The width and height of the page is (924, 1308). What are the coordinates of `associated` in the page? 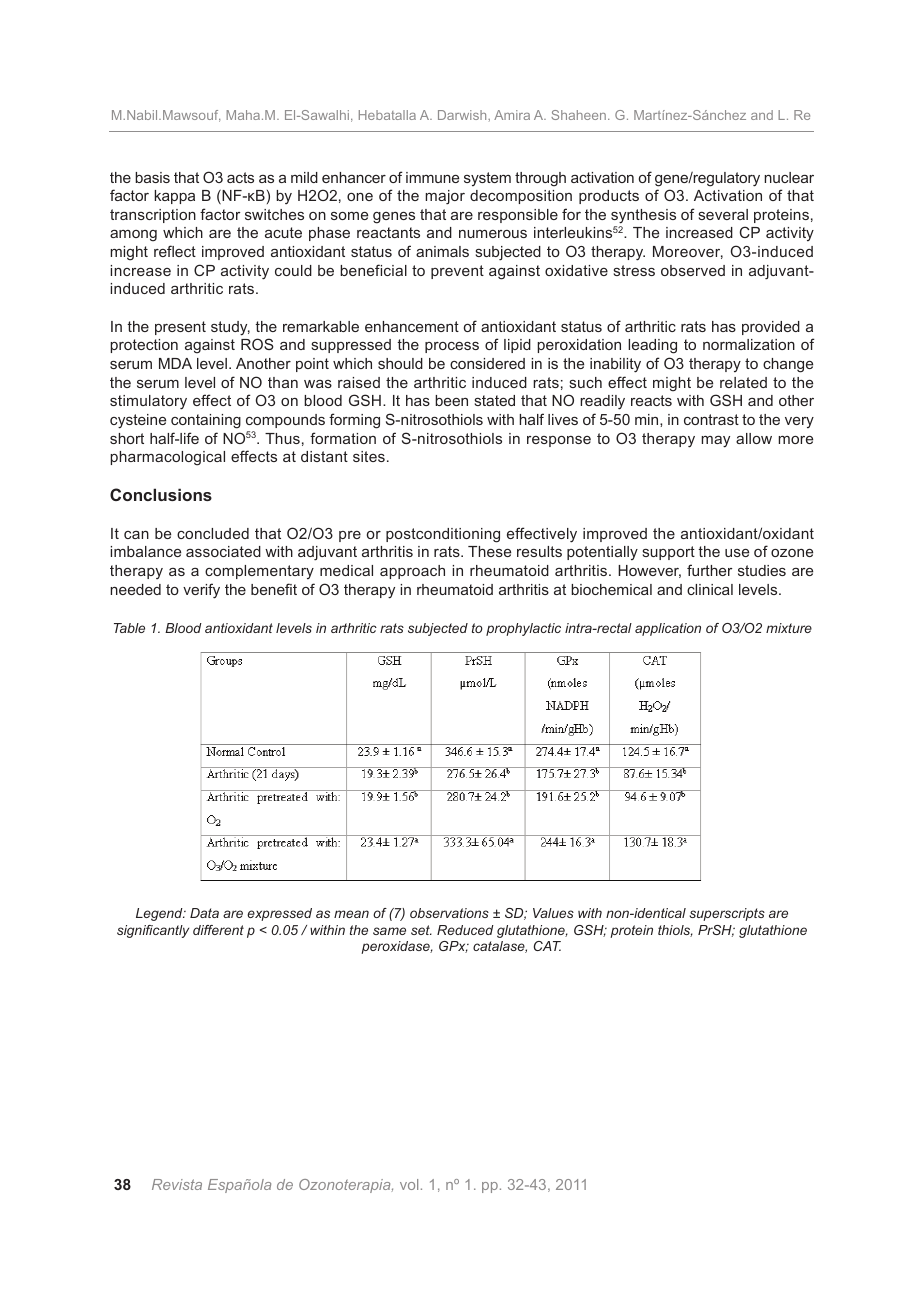 It's located at (223, 551).
